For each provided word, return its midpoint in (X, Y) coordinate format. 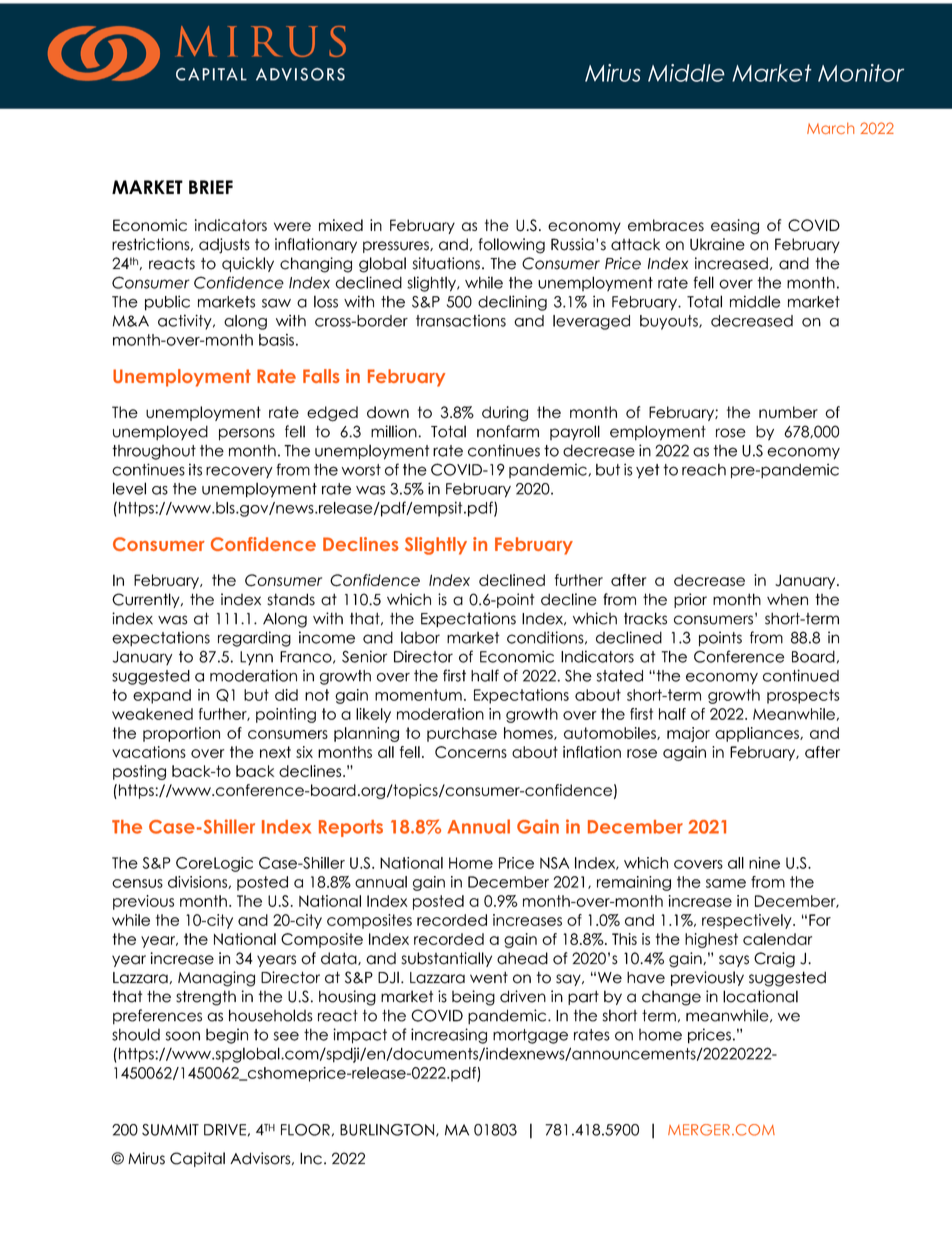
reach (704, 470)
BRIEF (211, 187)
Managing (216, 979)
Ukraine (717, 244)
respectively (748, 921)
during (505, 414)
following (511, 246)
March (830, 128)
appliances (758, 734)
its (195, 469)
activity (186, 322)
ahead (522, 958)
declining (512, 303)
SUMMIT (170, 1130)
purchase (462, 734)
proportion (181, 734)
